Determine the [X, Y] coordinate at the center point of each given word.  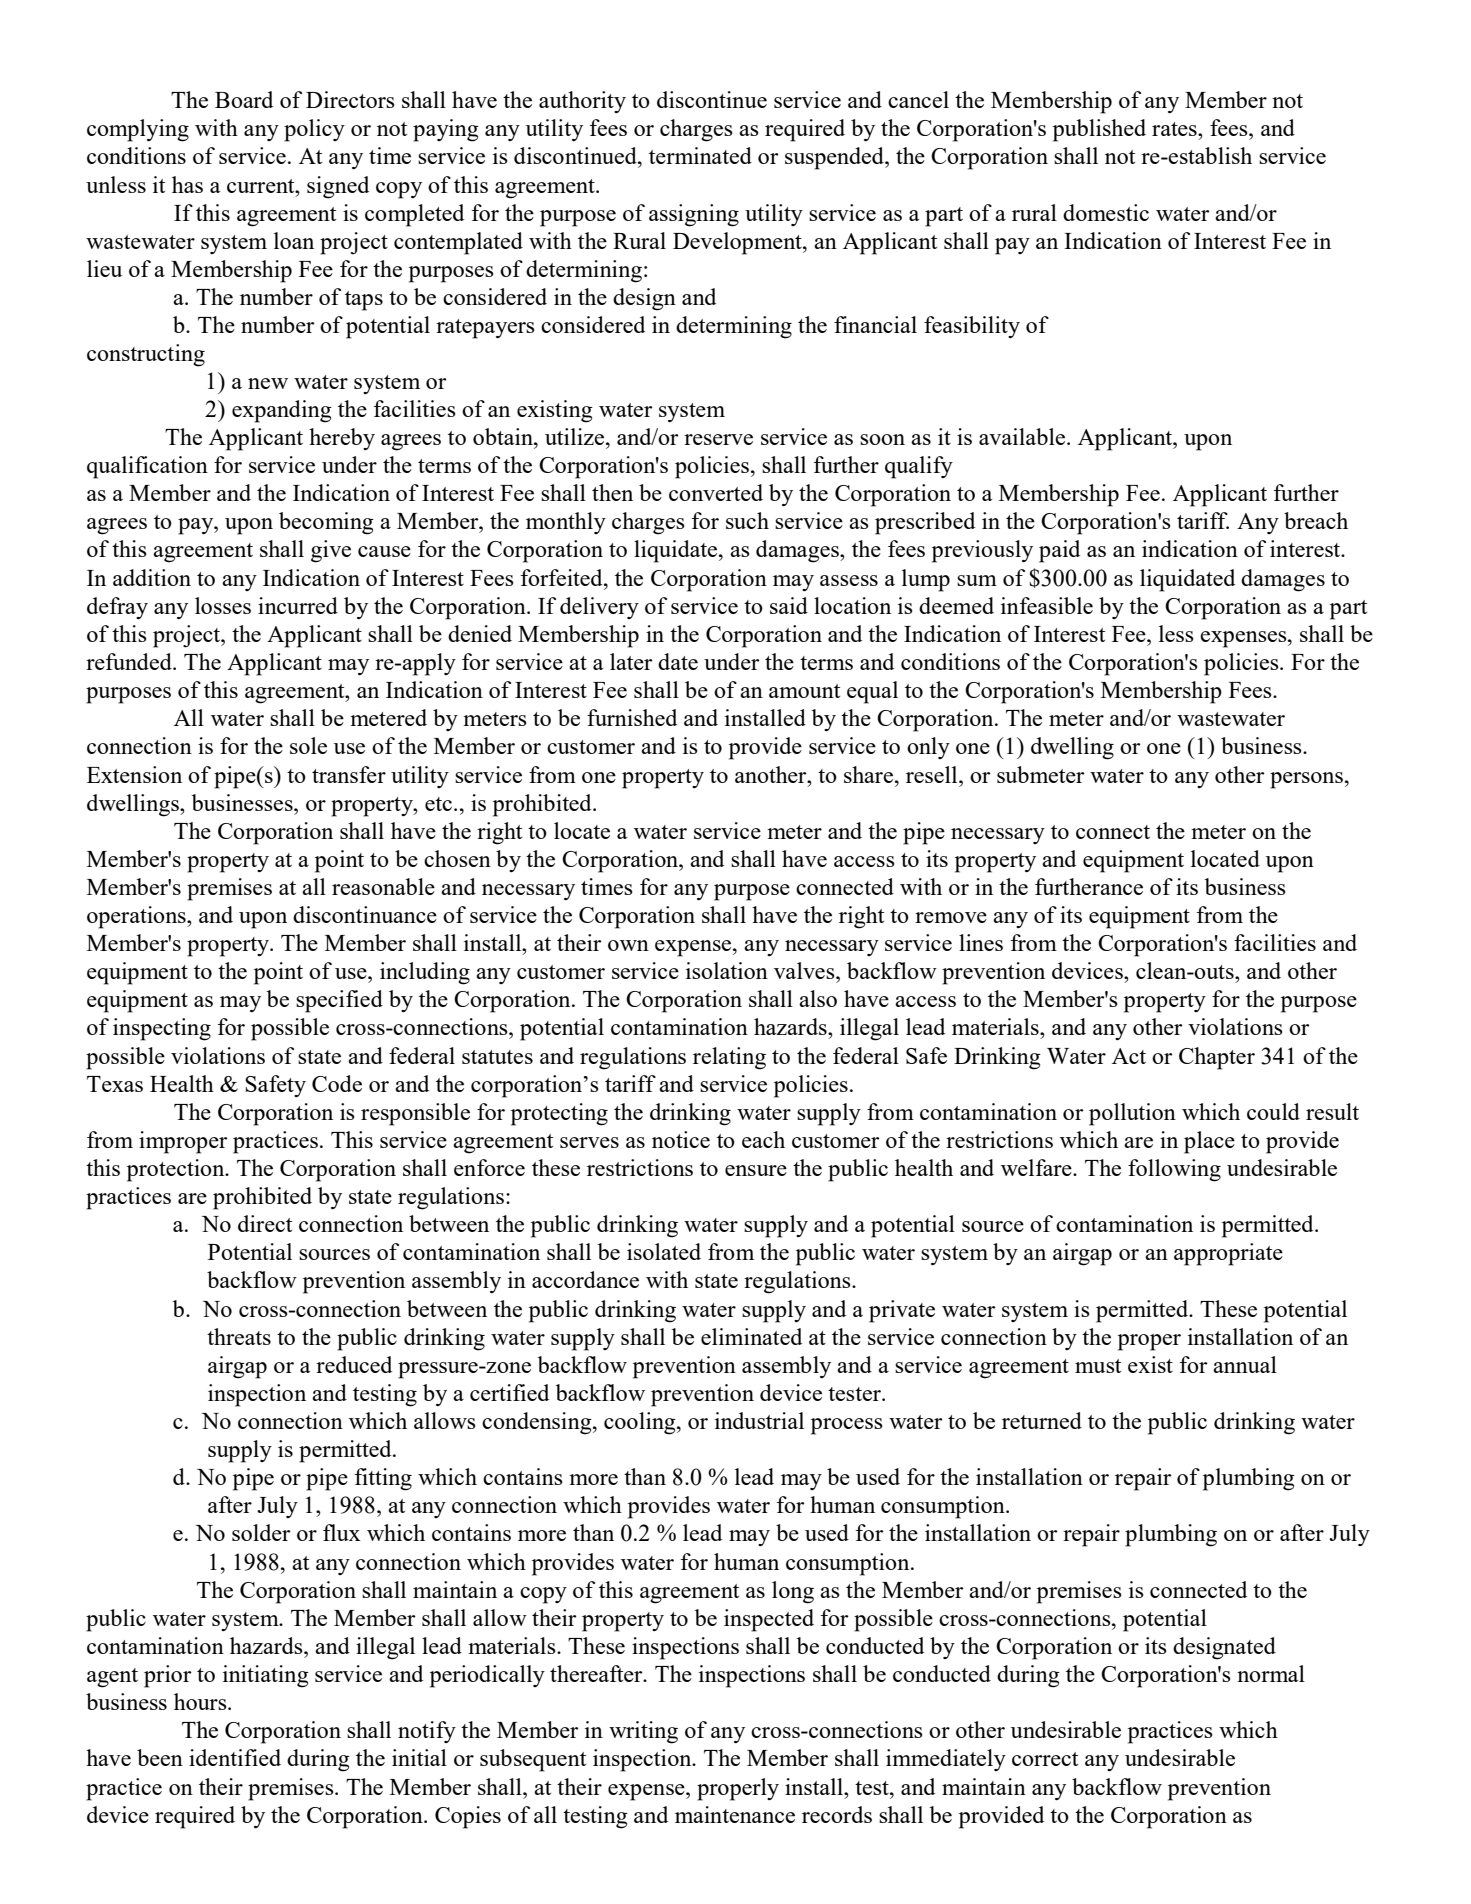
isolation [727, 970]
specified [339, 1001]
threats [239, 1336]
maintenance [735, 1814]
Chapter [1217, 1058]
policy [314, 130]
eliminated [751, 1336]
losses [223, 605]
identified [235, 1757]
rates [1175, 129]
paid [1059, 551]
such [747, 520]
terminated [700, 155]
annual [1245, 1364]
